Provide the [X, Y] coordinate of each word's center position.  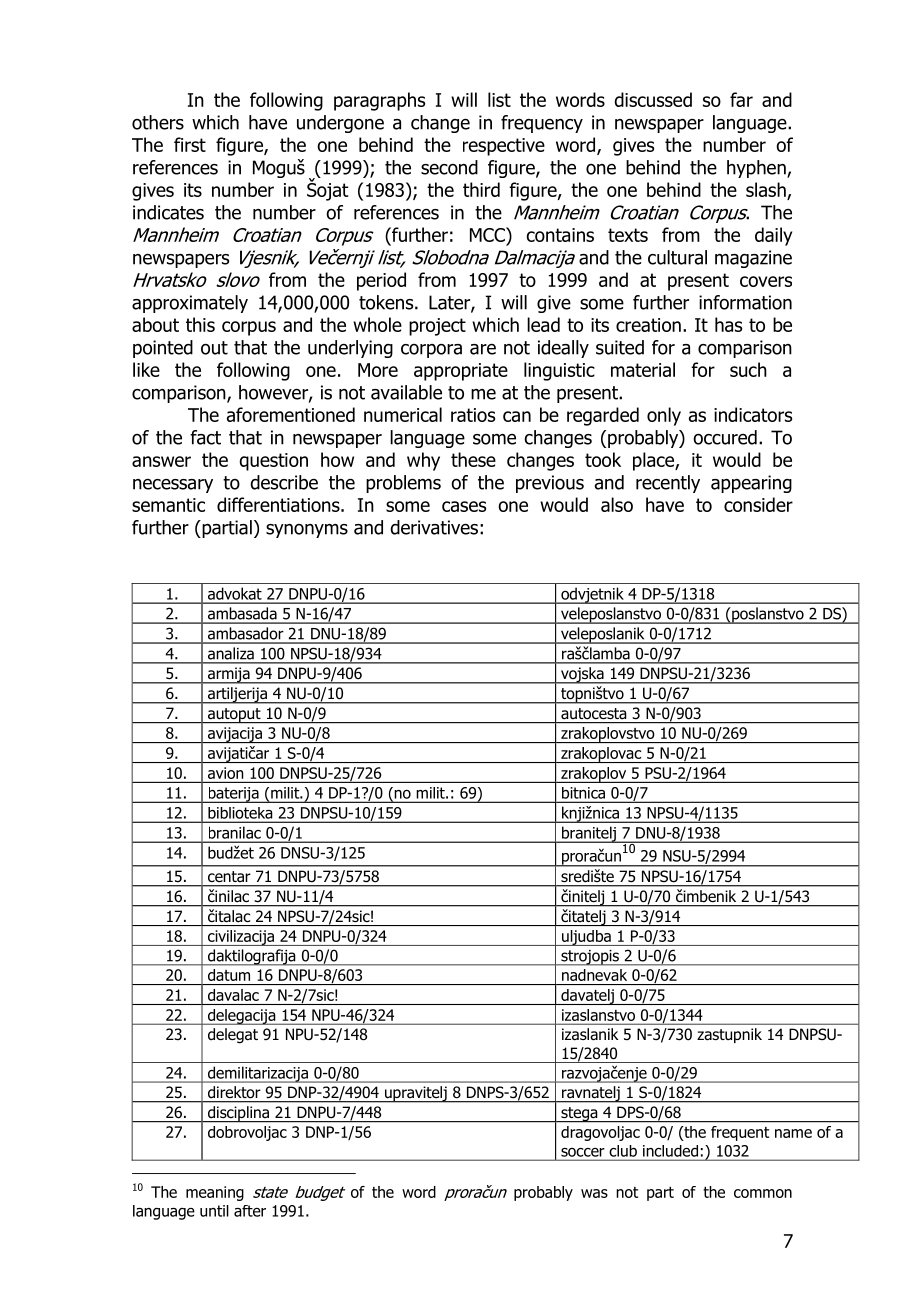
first [190, 144]
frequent [740, 1133]
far [741, 99]
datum [229, 975]
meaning [215, 1193]
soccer [582, 1152]
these [473, 459]
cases [464, 506]
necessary [173, 486]
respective [504, 147]
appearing [751, 484]
